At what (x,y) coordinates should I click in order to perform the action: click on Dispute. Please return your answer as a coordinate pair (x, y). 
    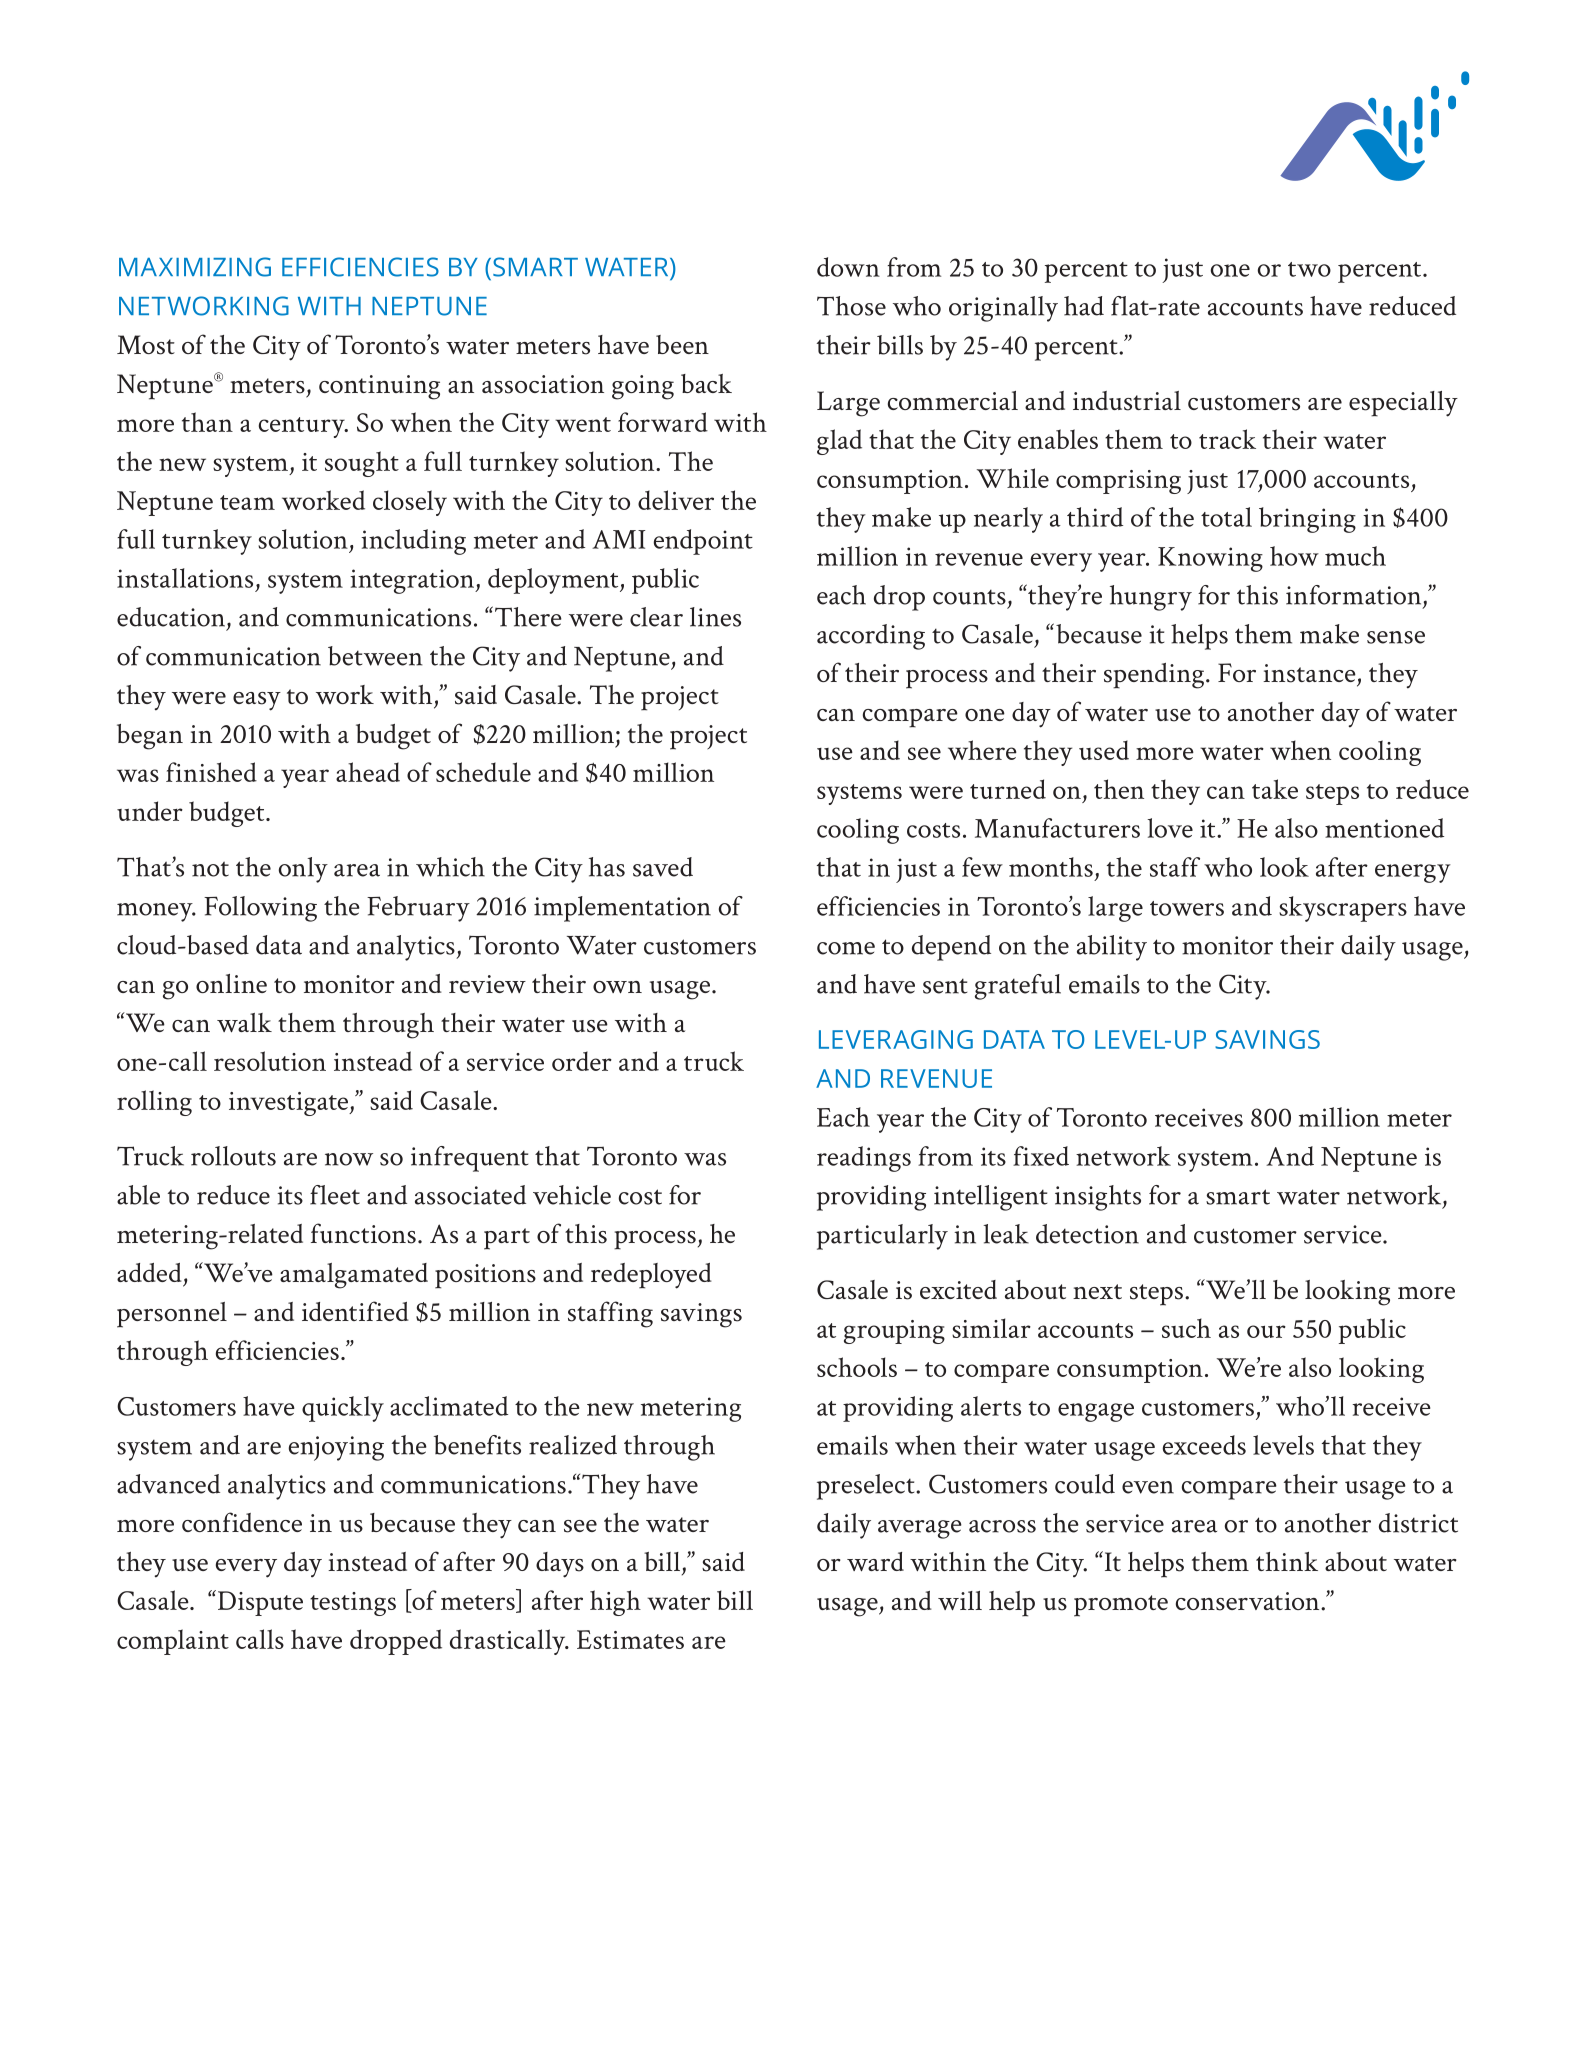
    Looking at the image, I should click on (260, 1603).
